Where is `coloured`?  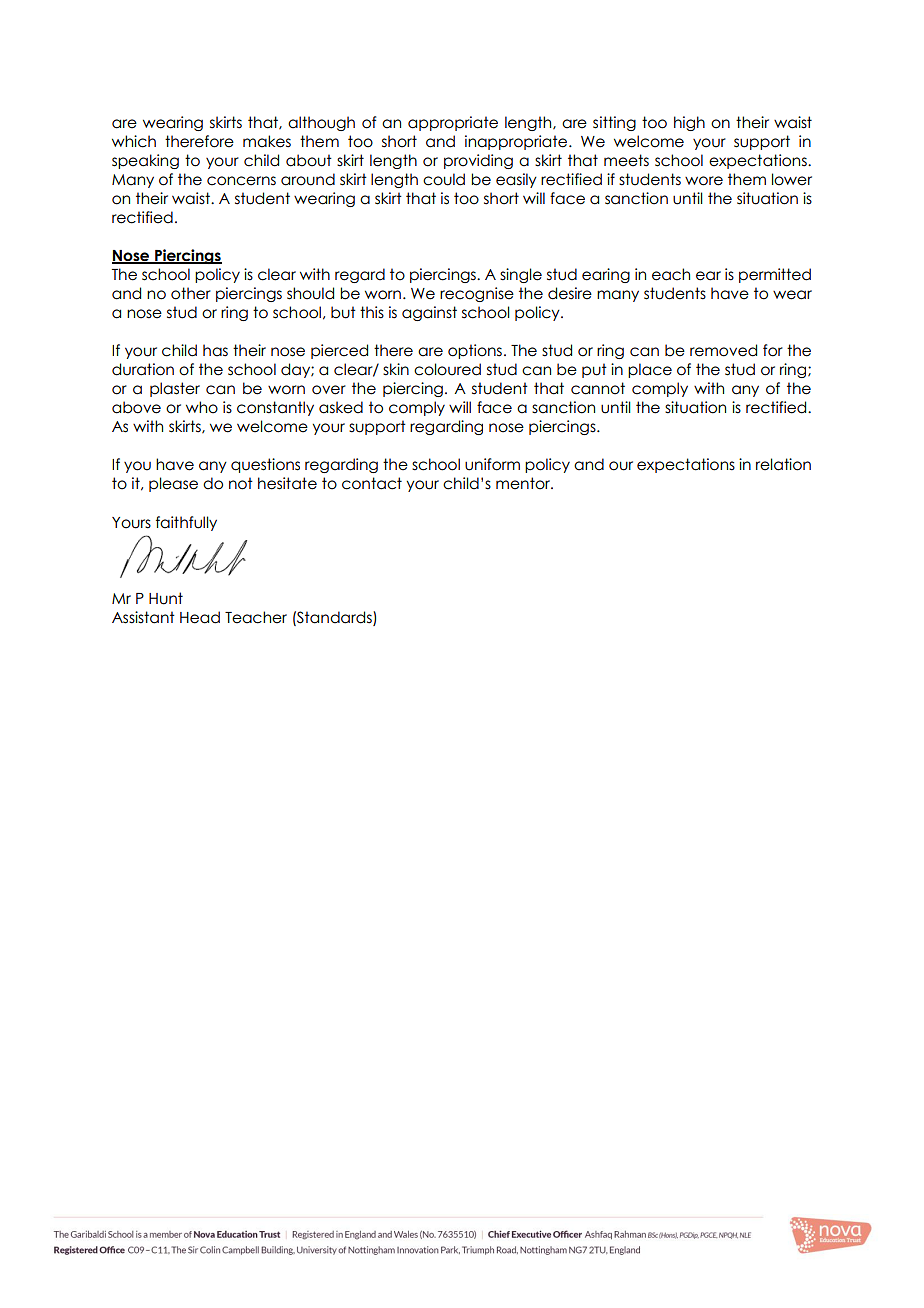 coloured is located at coordinates (447, 369).
